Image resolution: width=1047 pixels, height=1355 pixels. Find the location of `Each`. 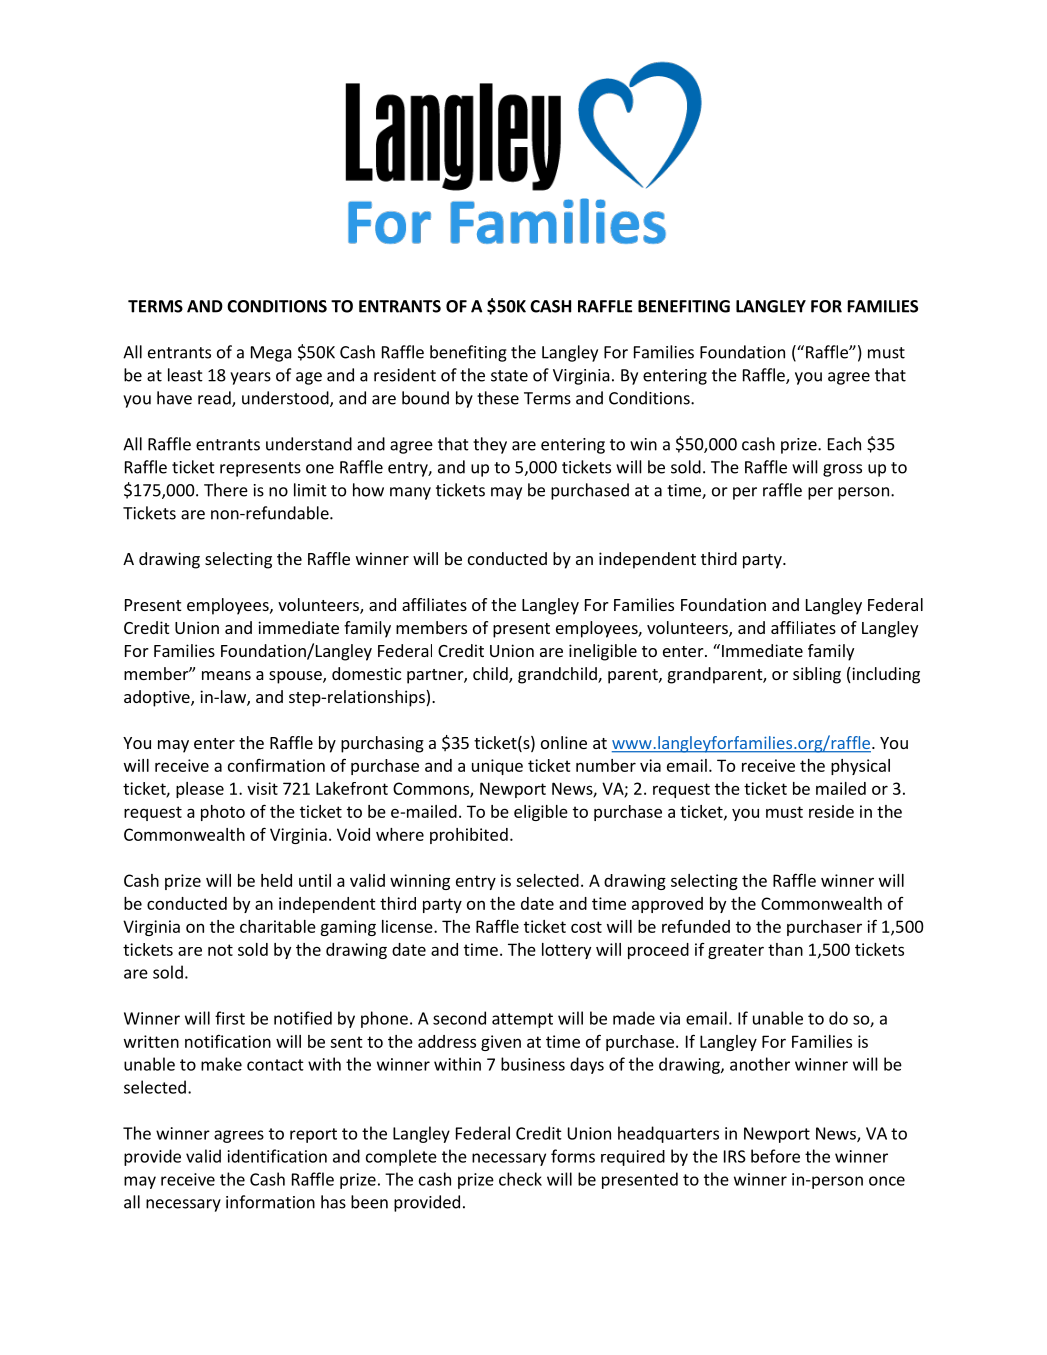

Each is located at coordinates (844, 444).
